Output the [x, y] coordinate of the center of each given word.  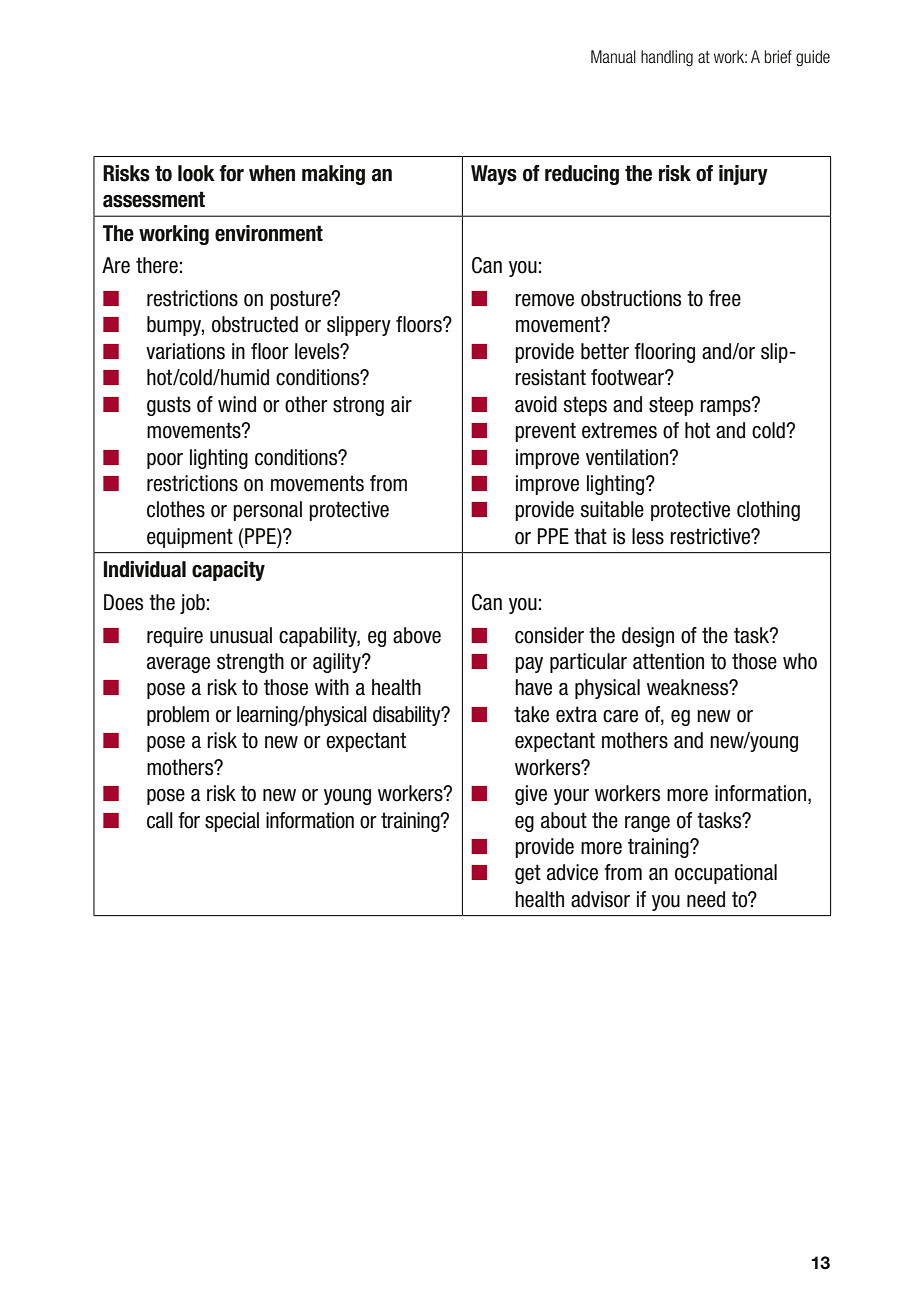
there [157, 265]
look [196, 173]
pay [529, 665]
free [725, 298]
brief [778, 56]
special [232, 822]
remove [544, 300]
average [178, 665]
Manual [613, 56]
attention [668, 661]
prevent [545, 432]
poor [165, 461]
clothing [768, 511]
